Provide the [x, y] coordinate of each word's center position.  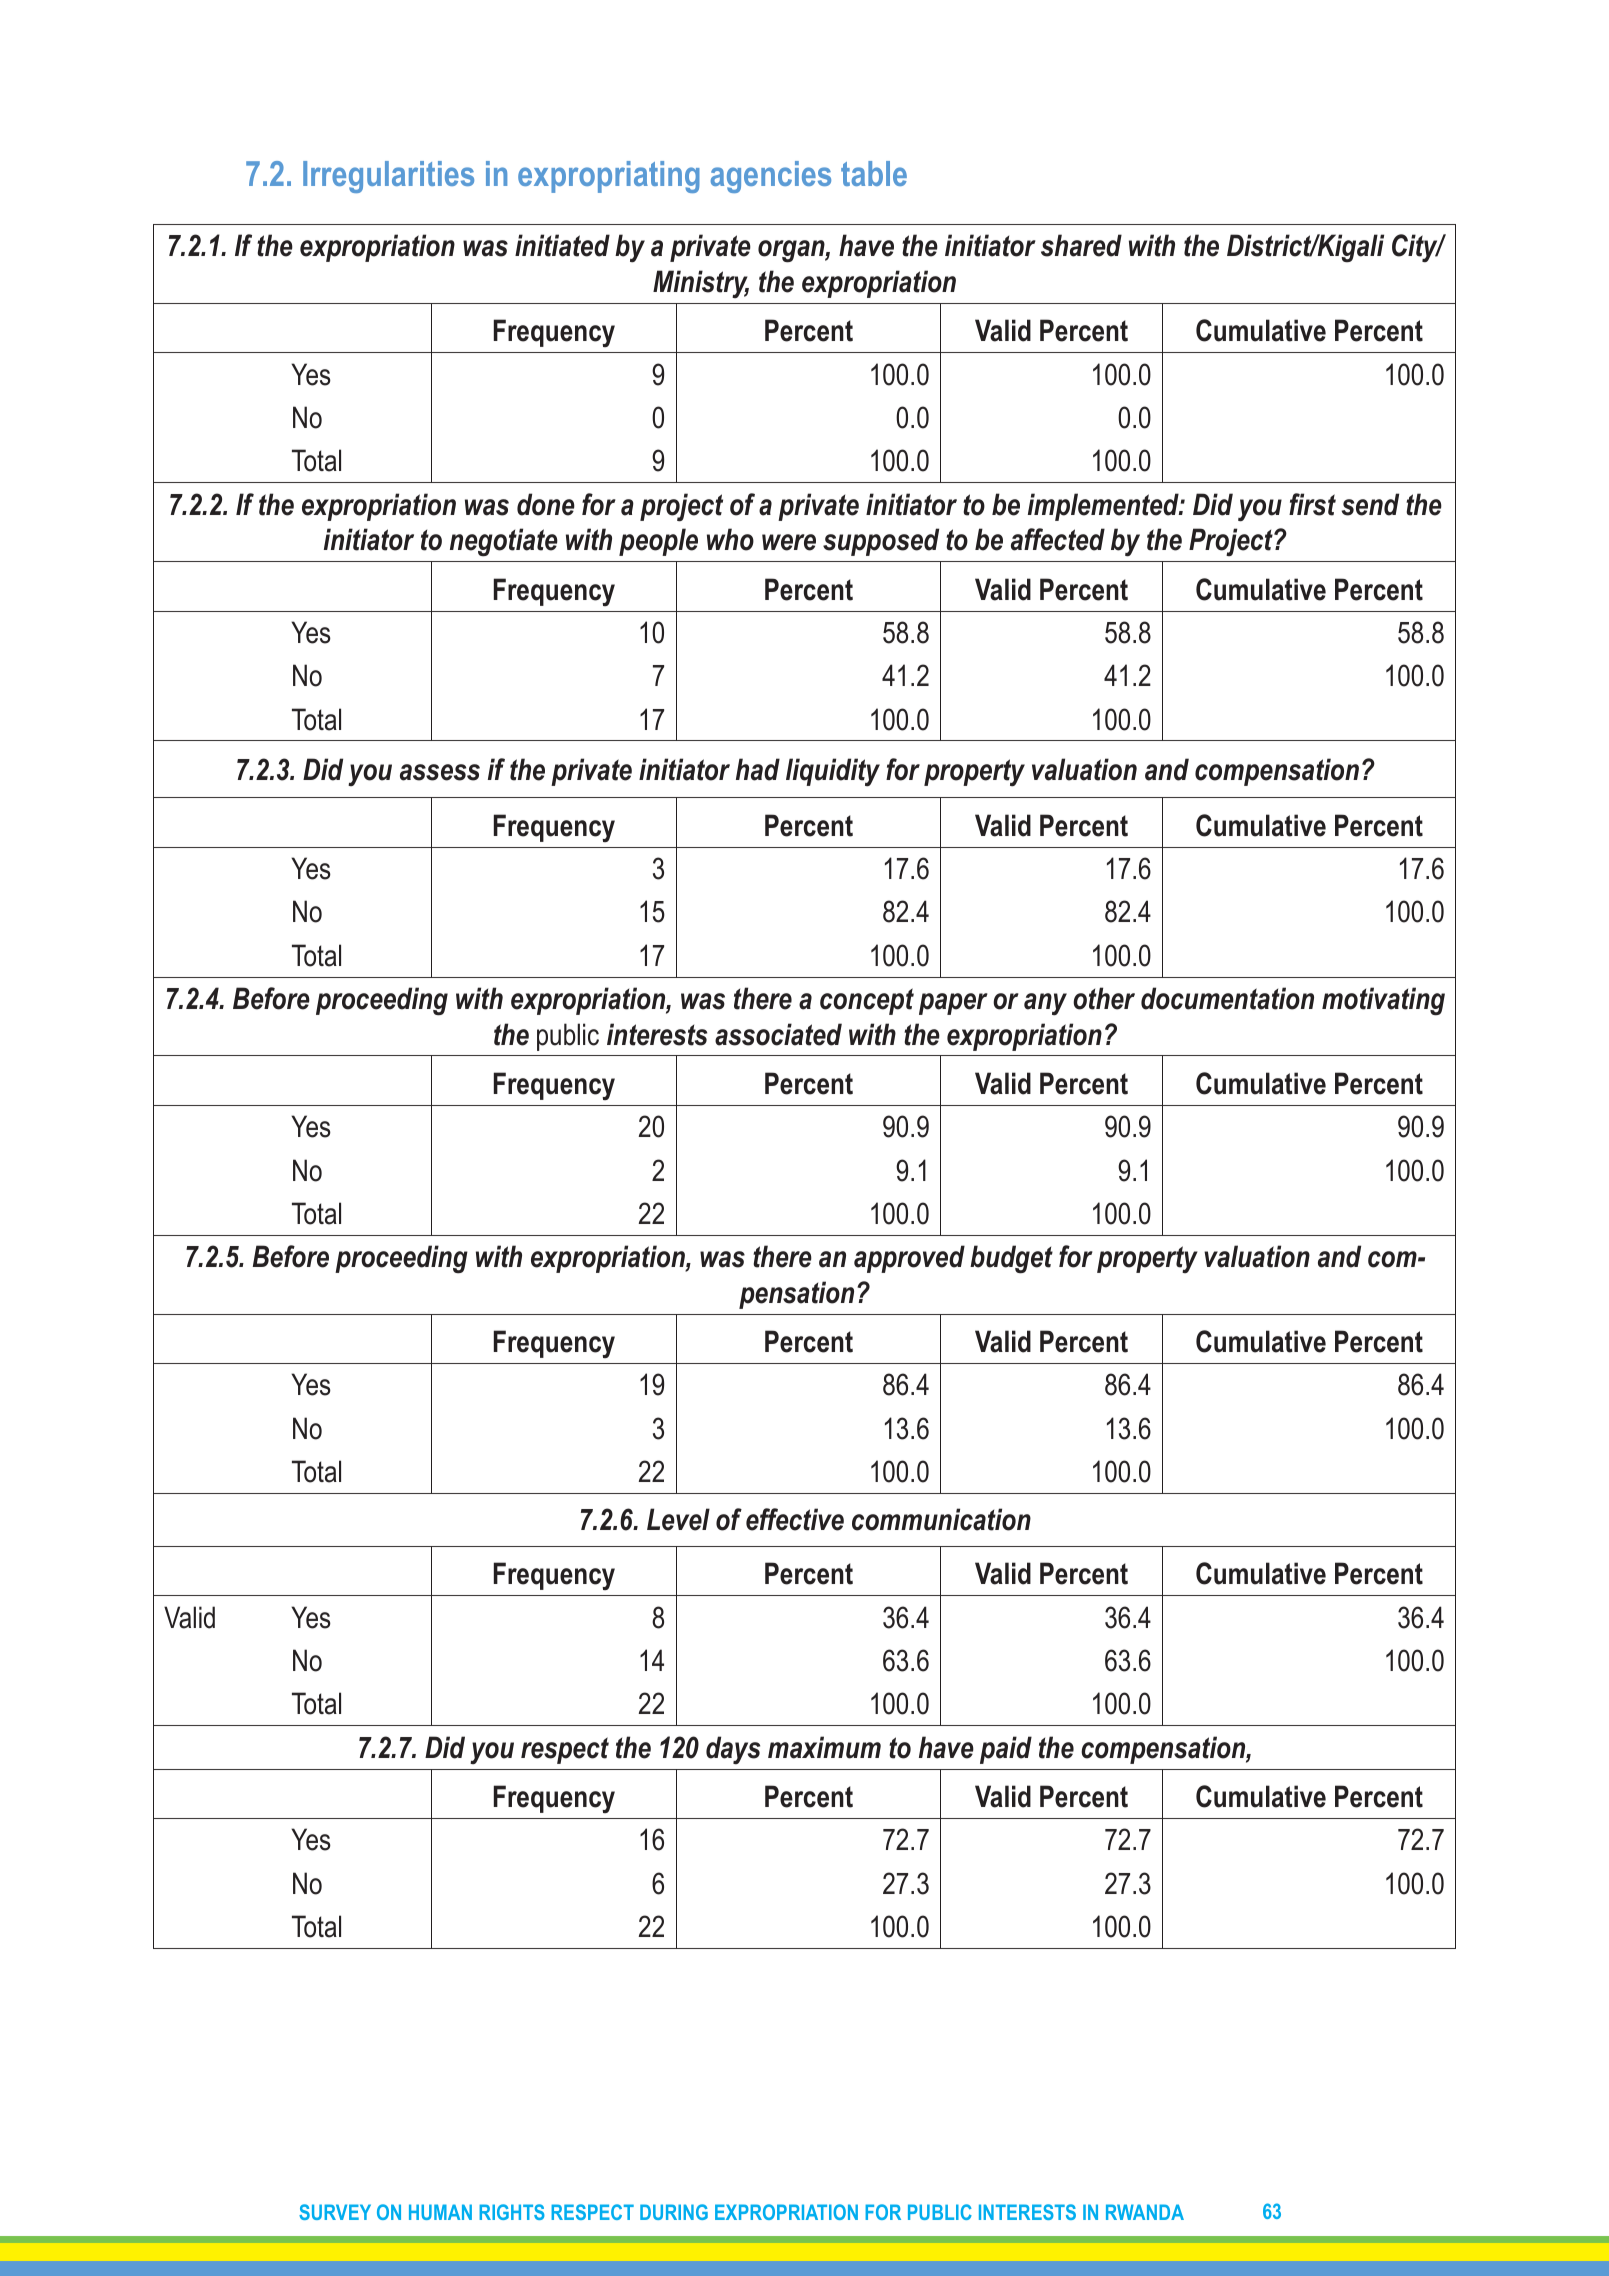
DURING [674, 2212]
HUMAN [440, 2212]
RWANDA [1145, 2212]
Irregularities [388, 177]
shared [1081, 245]
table [874, 173]
